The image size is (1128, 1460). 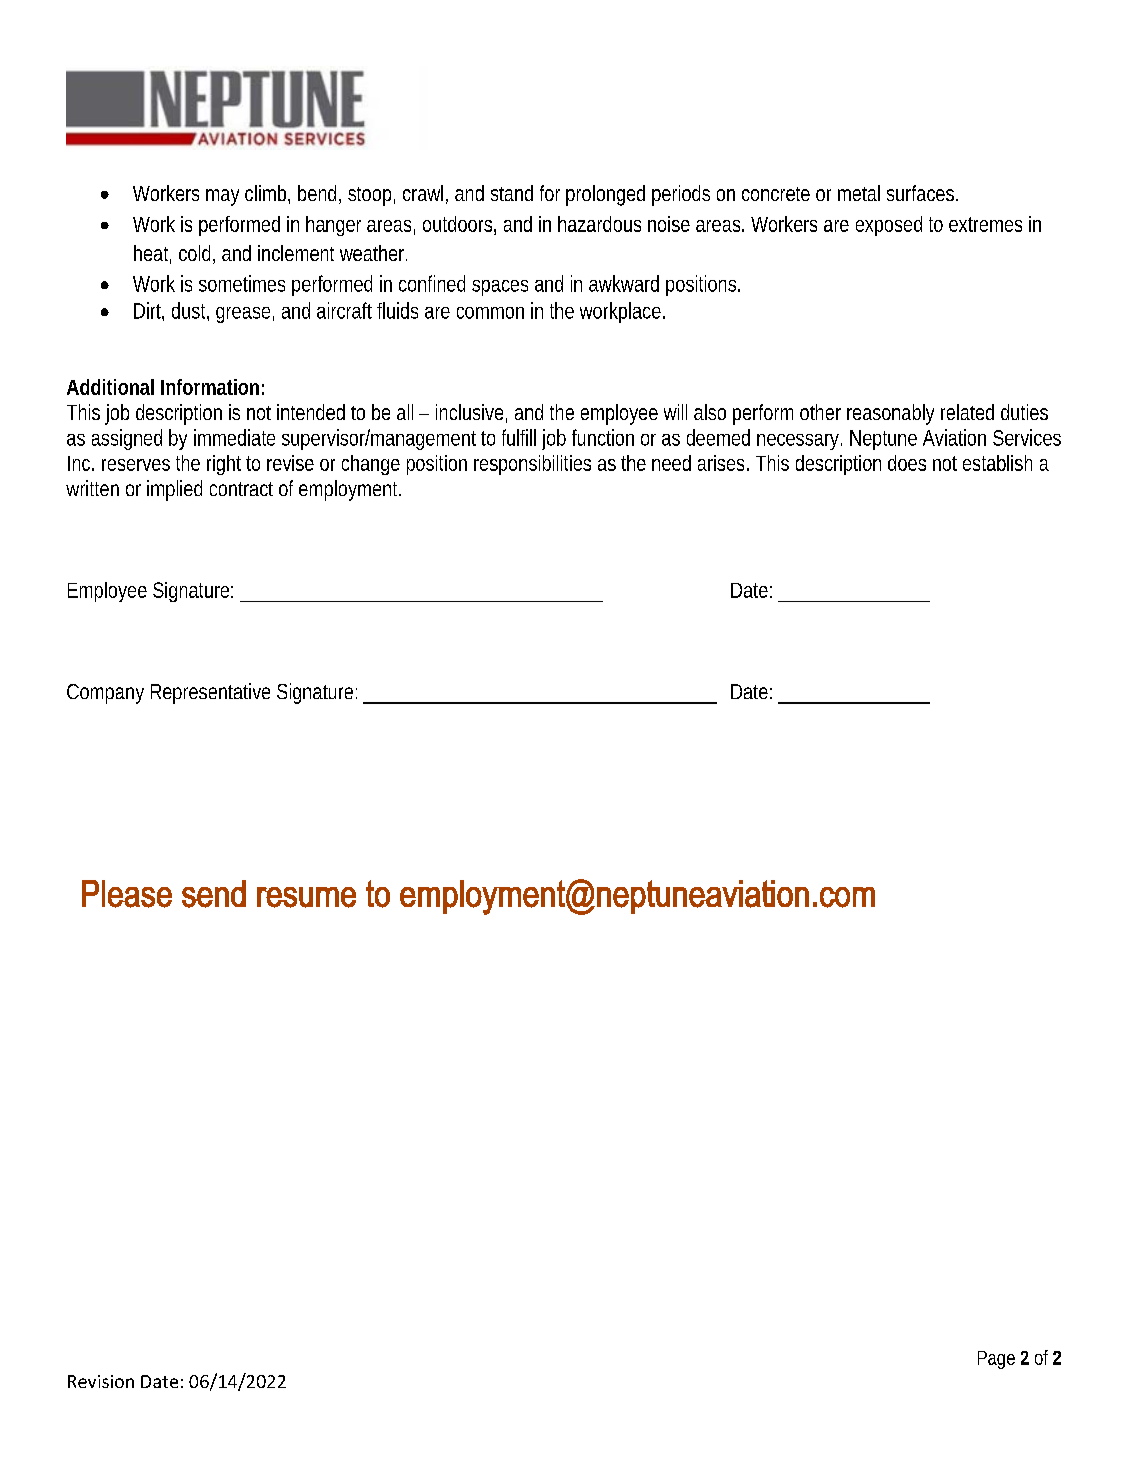 What do you see at coordinates (210, 693) in the document?
I see `Representative` at bounding box center [210, 693].
